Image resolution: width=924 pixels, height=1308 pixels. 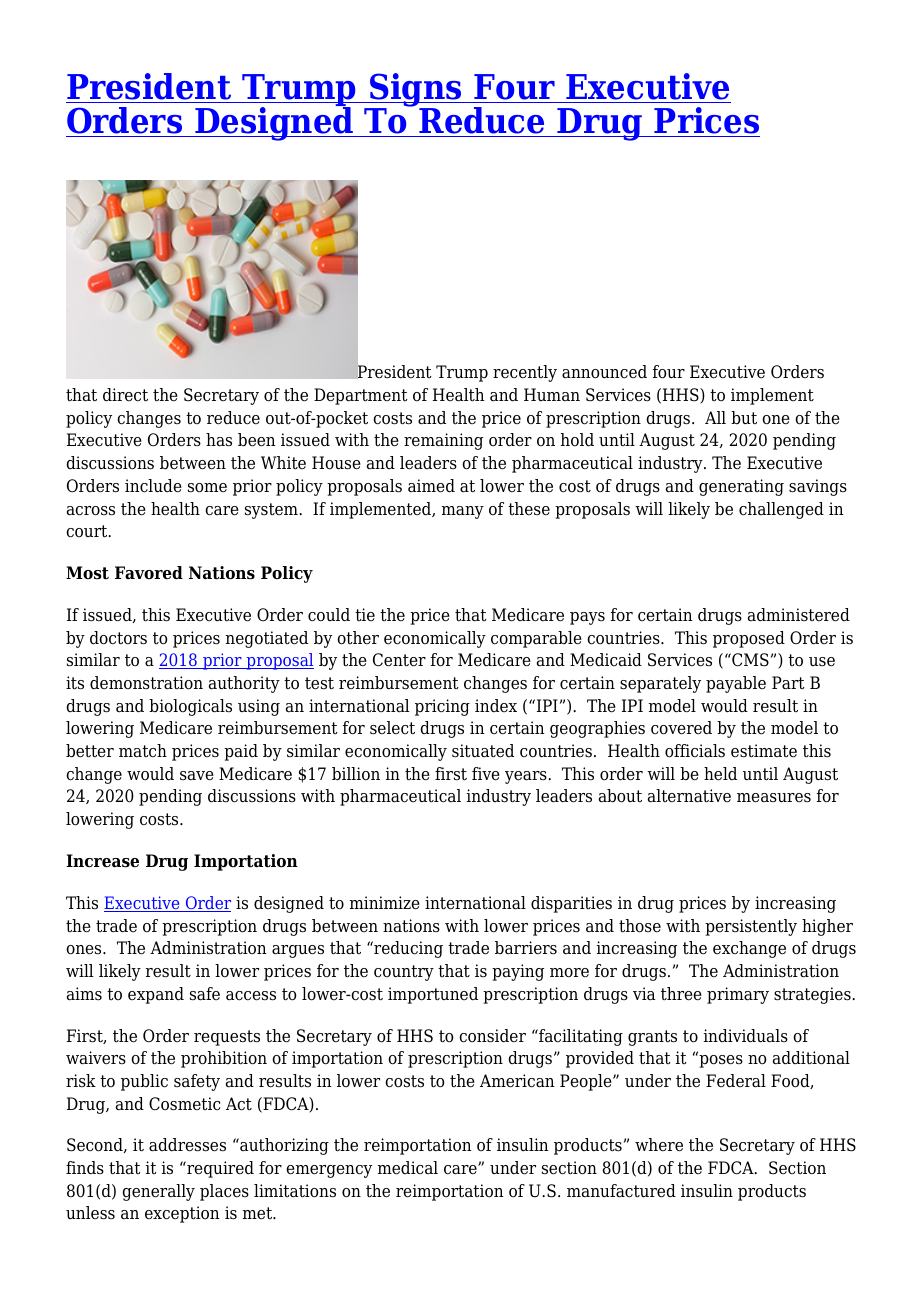 What do you see at coordinates (125, 395) in the image?
I see `direct` at bounding box center [125, 395].
